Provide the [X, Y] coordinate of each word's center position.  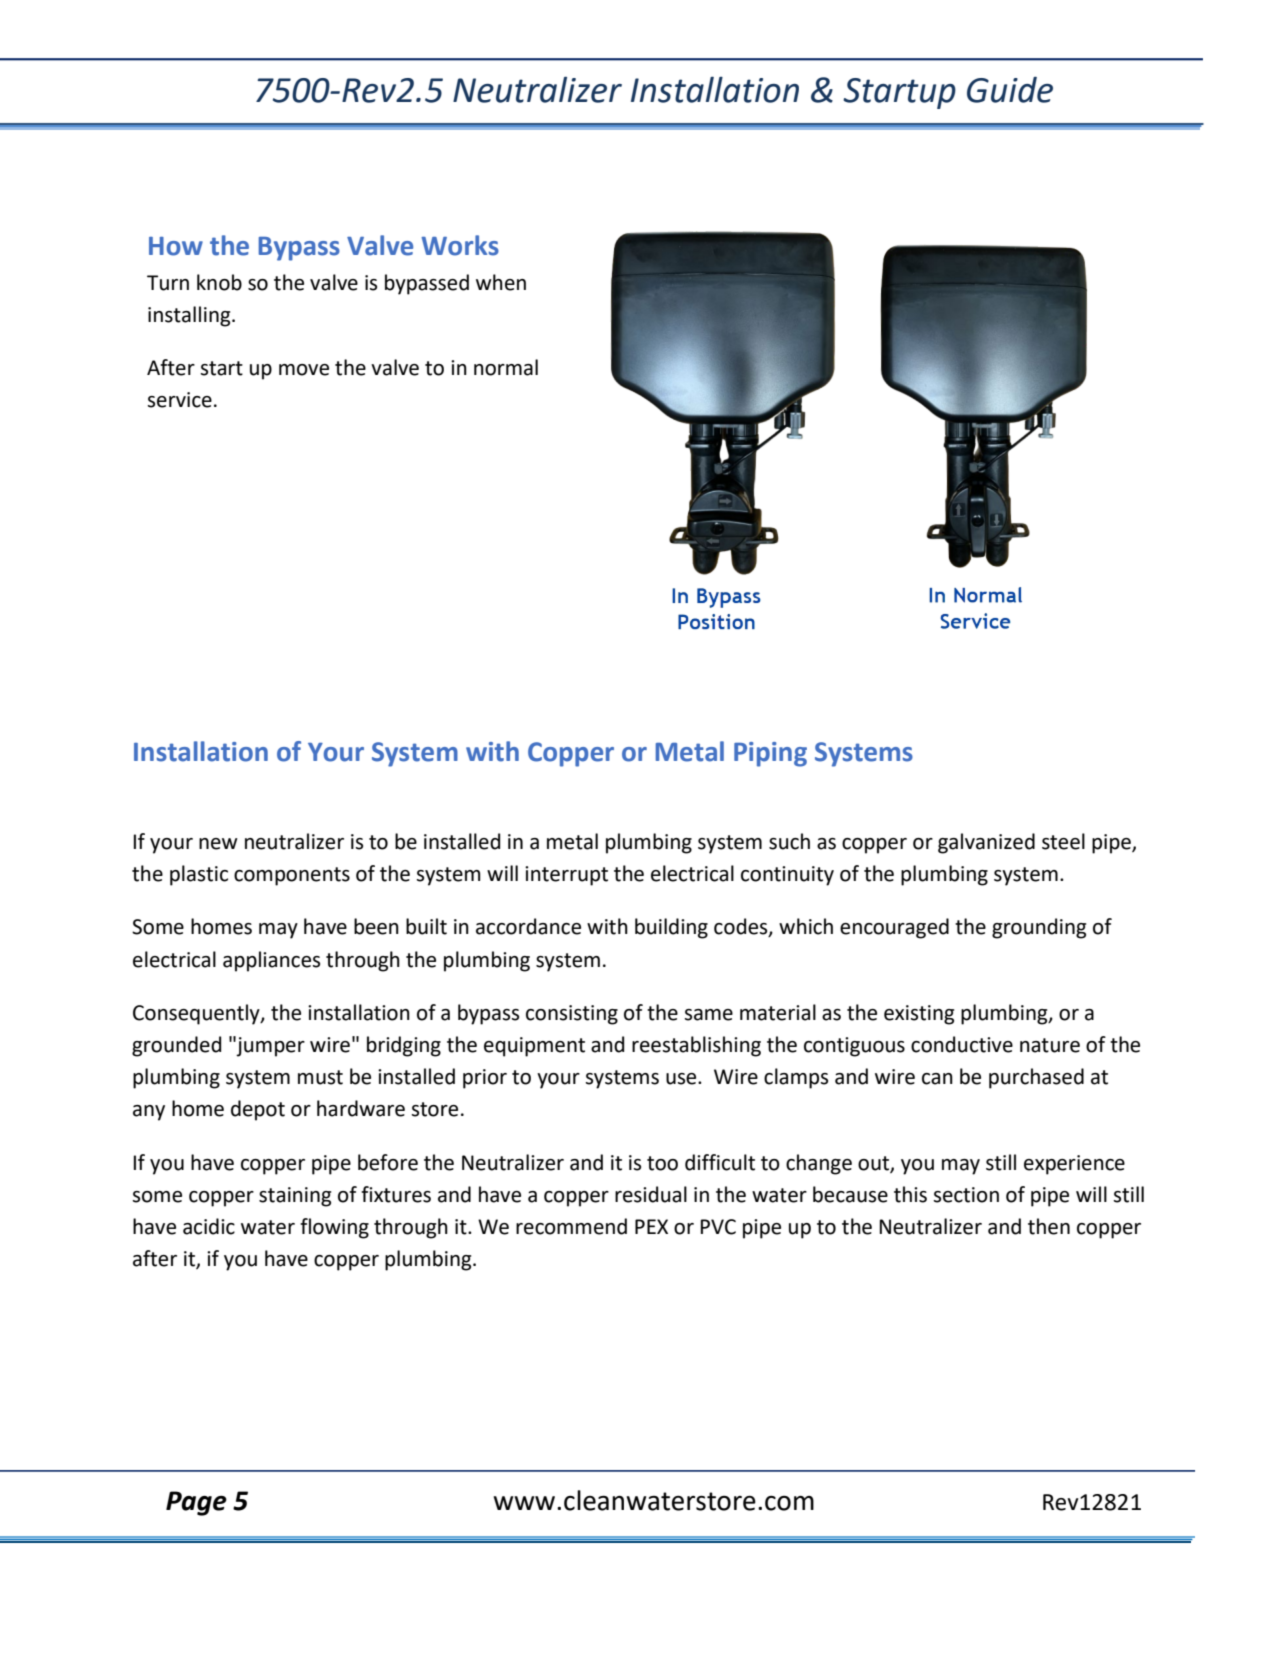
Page [196, 1503]
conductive [962, 1044]
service [179, 400]
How [176, 246]
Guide [1010, 89]
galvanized [986, 843]
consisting [572, 1015]
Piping [770, 754]
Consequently [197, 1014]
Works [460, 245]
